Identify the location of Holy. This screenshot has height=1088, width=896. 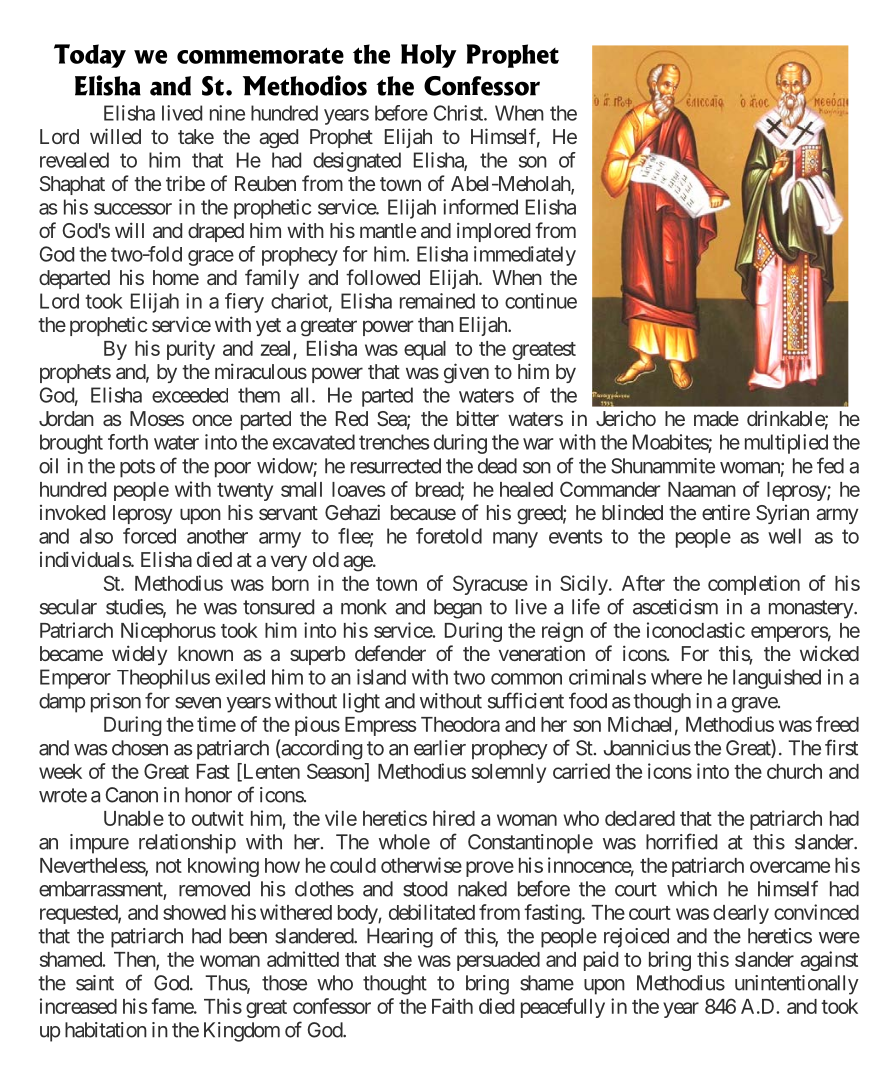
(429, 56).
